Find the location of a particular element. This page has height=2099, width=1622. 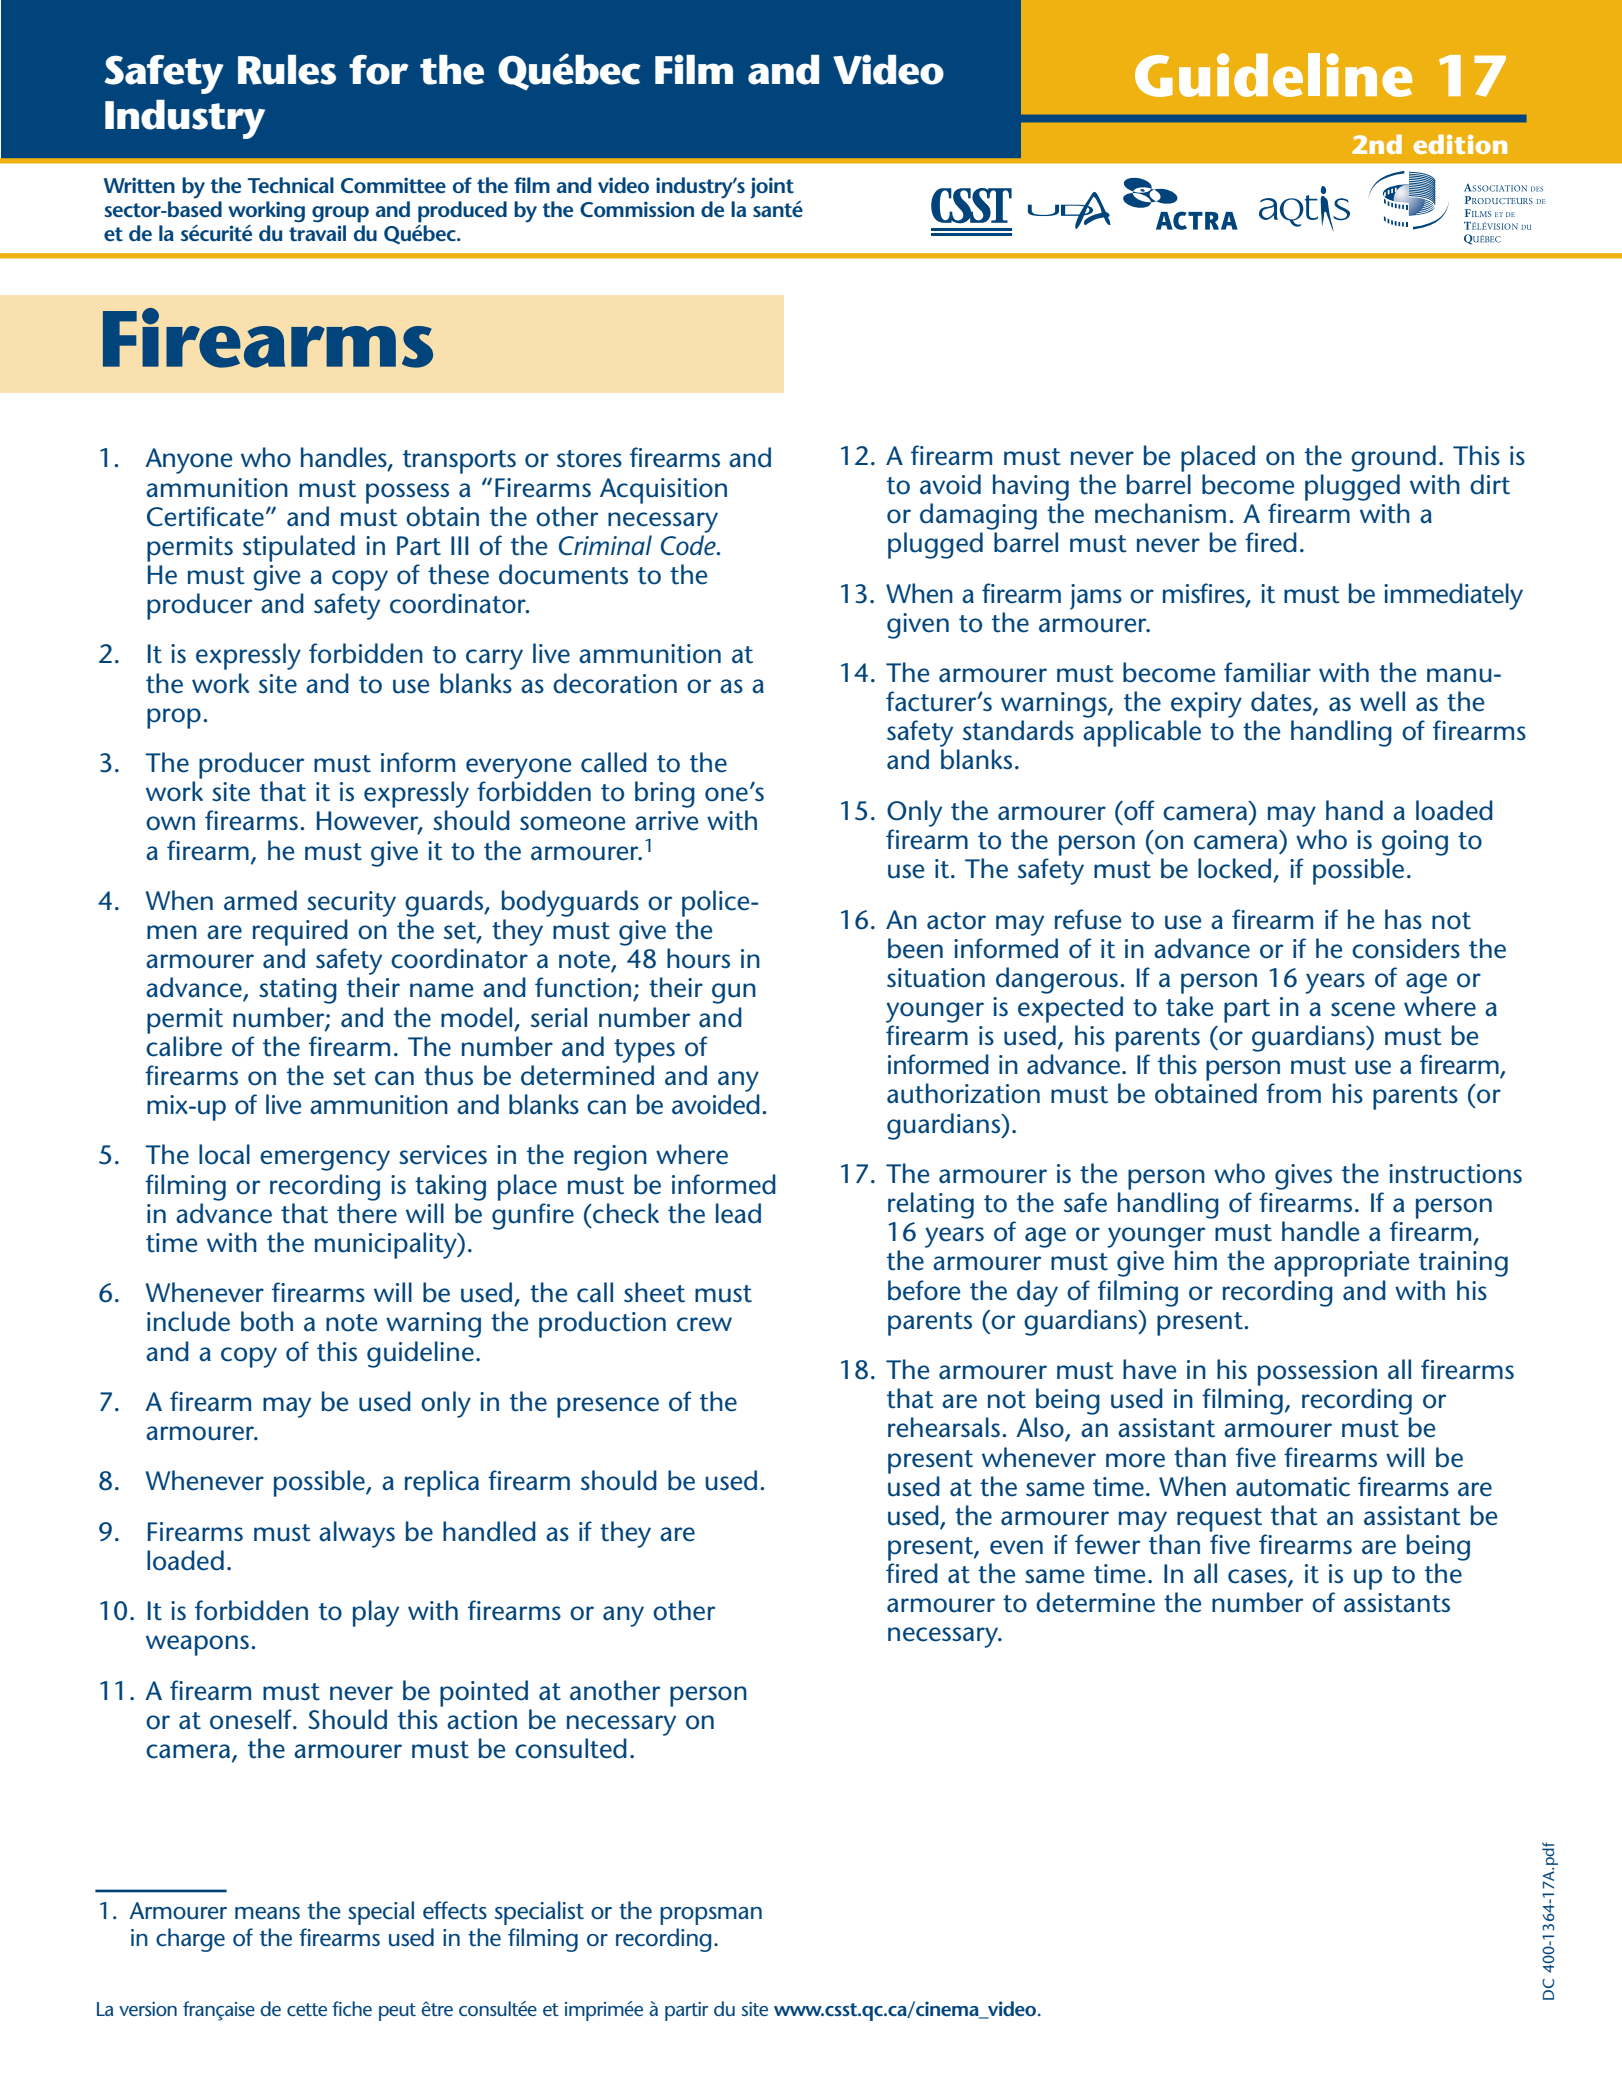

situation is located at coordinates (936, 978).
